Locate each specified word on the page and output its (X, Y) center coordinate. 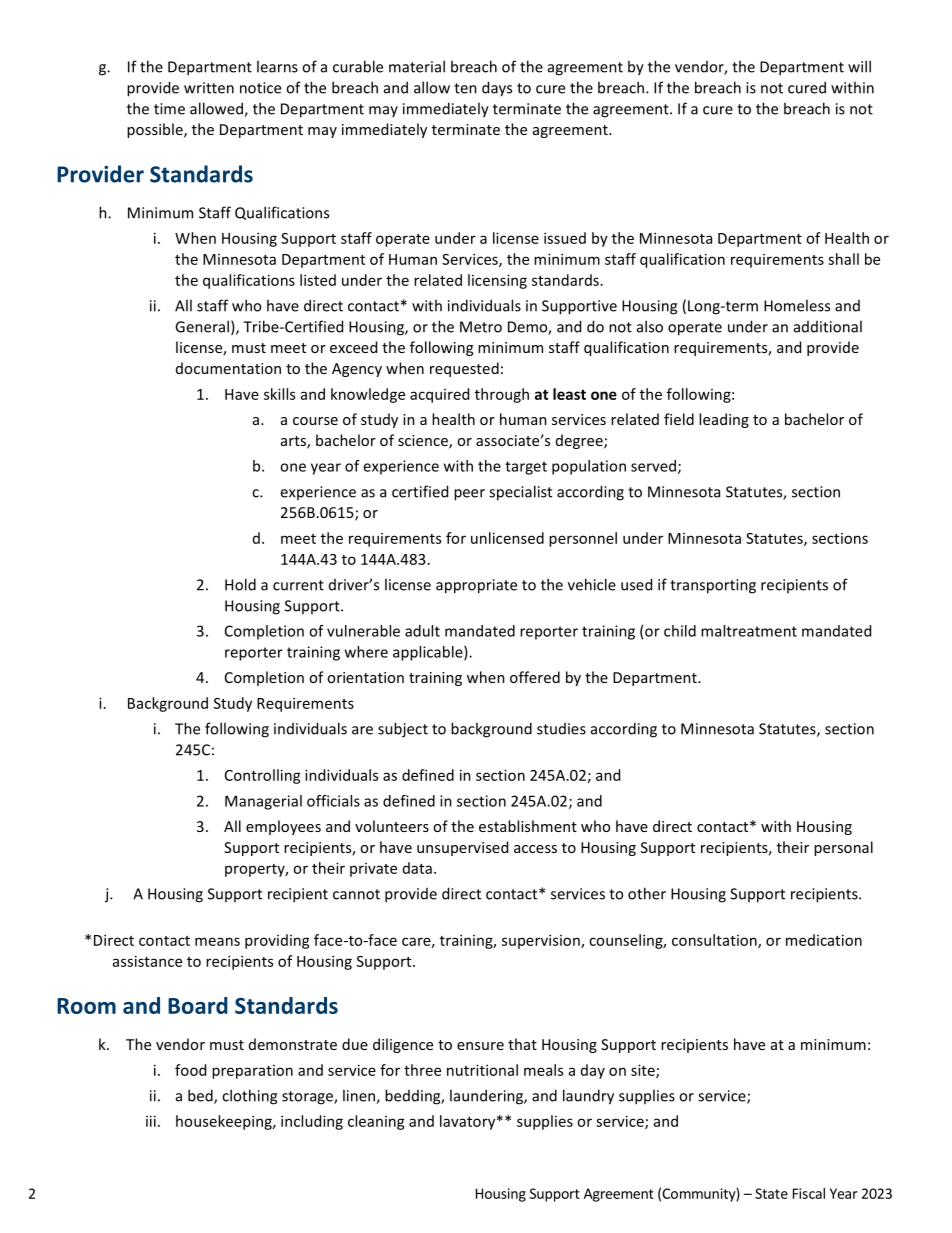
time (169, 109)
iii (151, 1121)
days (497, 89)
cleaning (376, 1122)
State (771, 1193)
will (859, 66)
